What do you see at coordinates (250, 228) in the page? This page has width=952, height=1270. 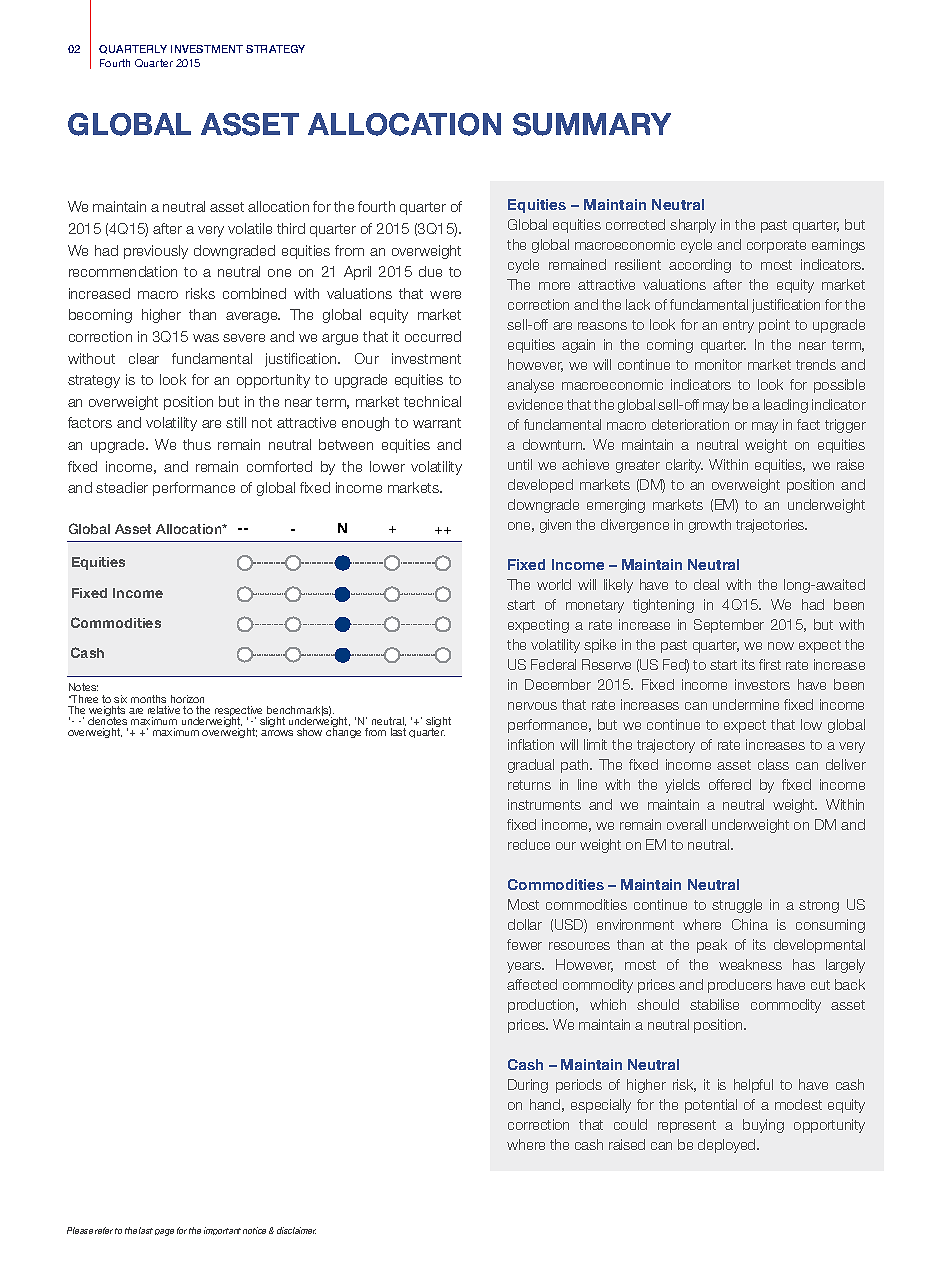 I see `volatile` at bounding box center [250, 228].
